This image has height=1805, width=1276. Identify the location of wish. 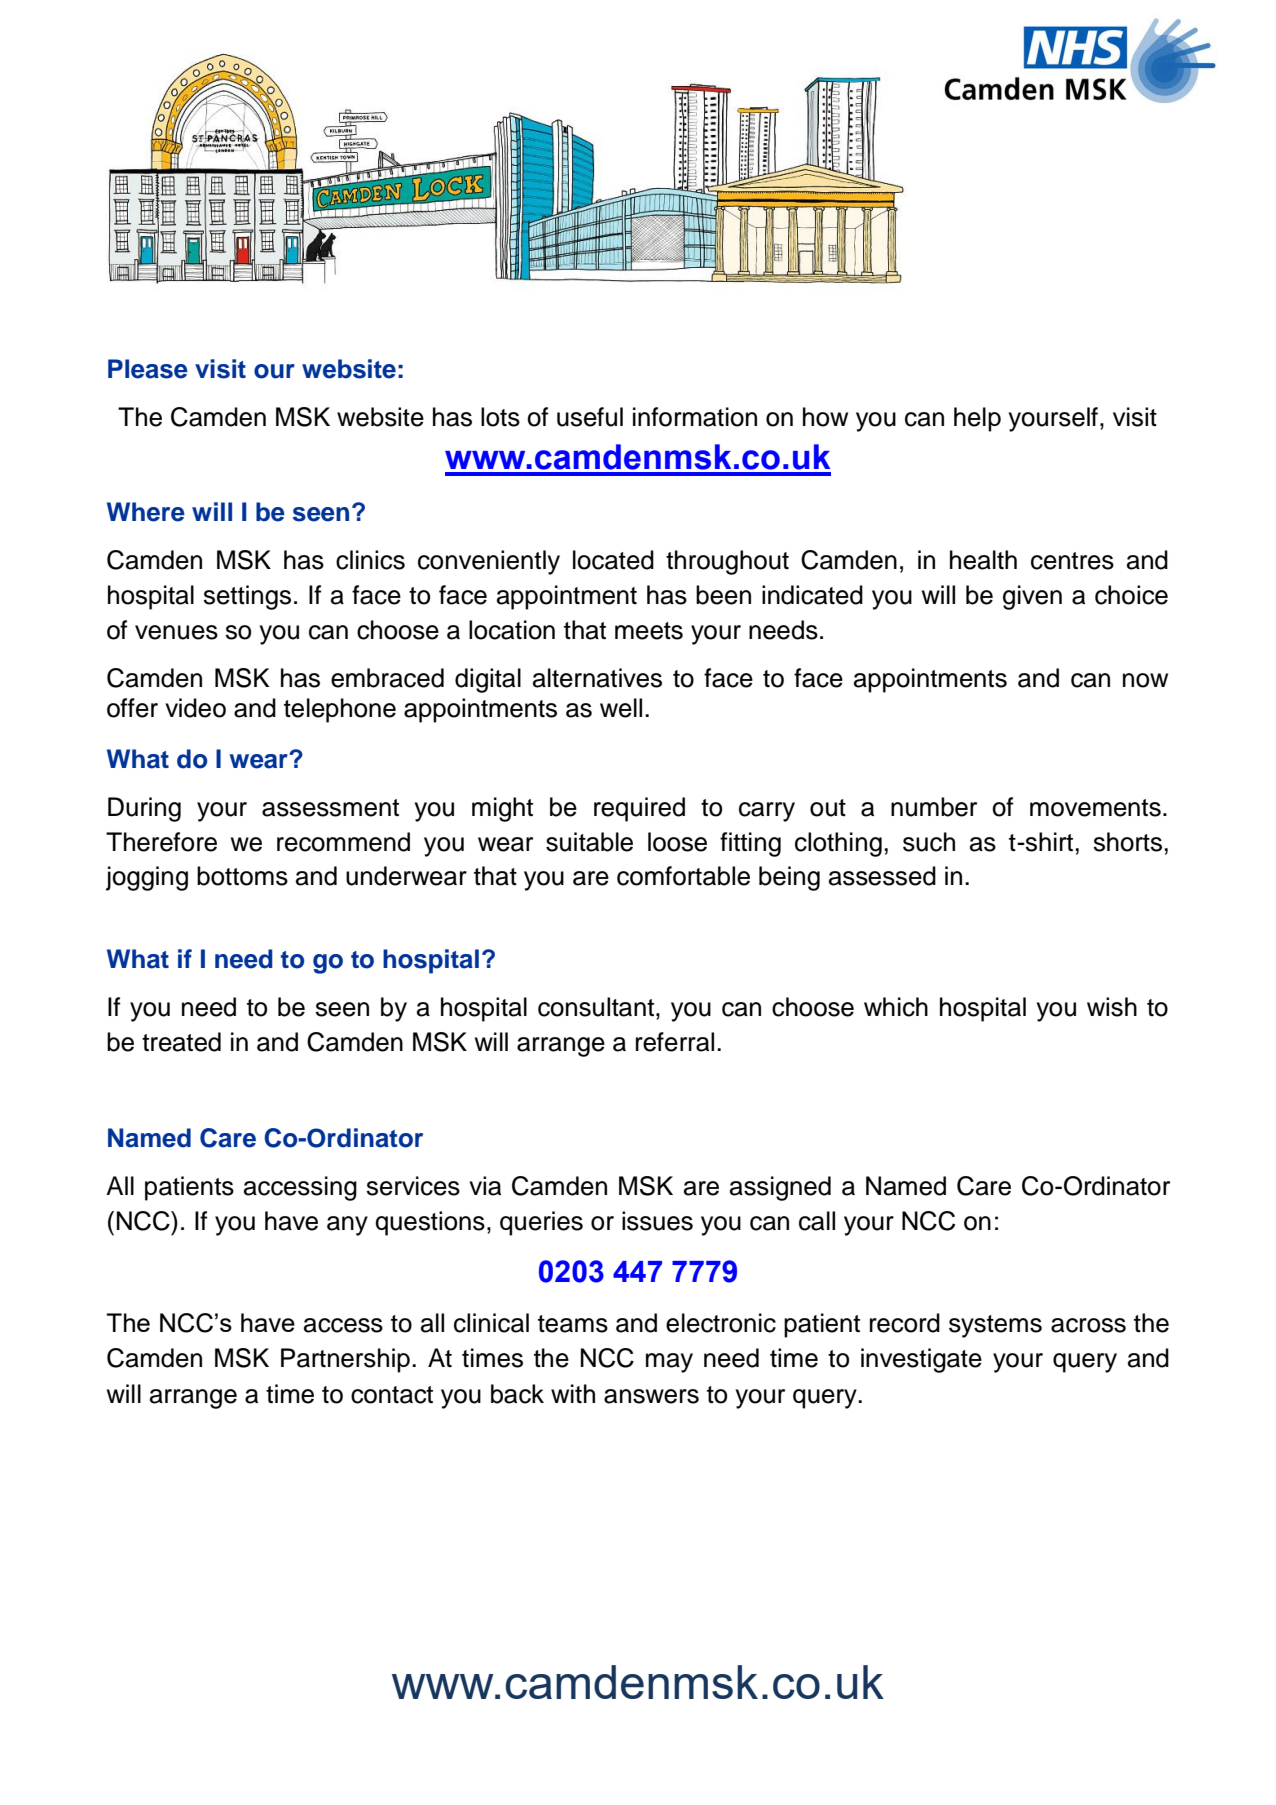
(1112, 1007).
